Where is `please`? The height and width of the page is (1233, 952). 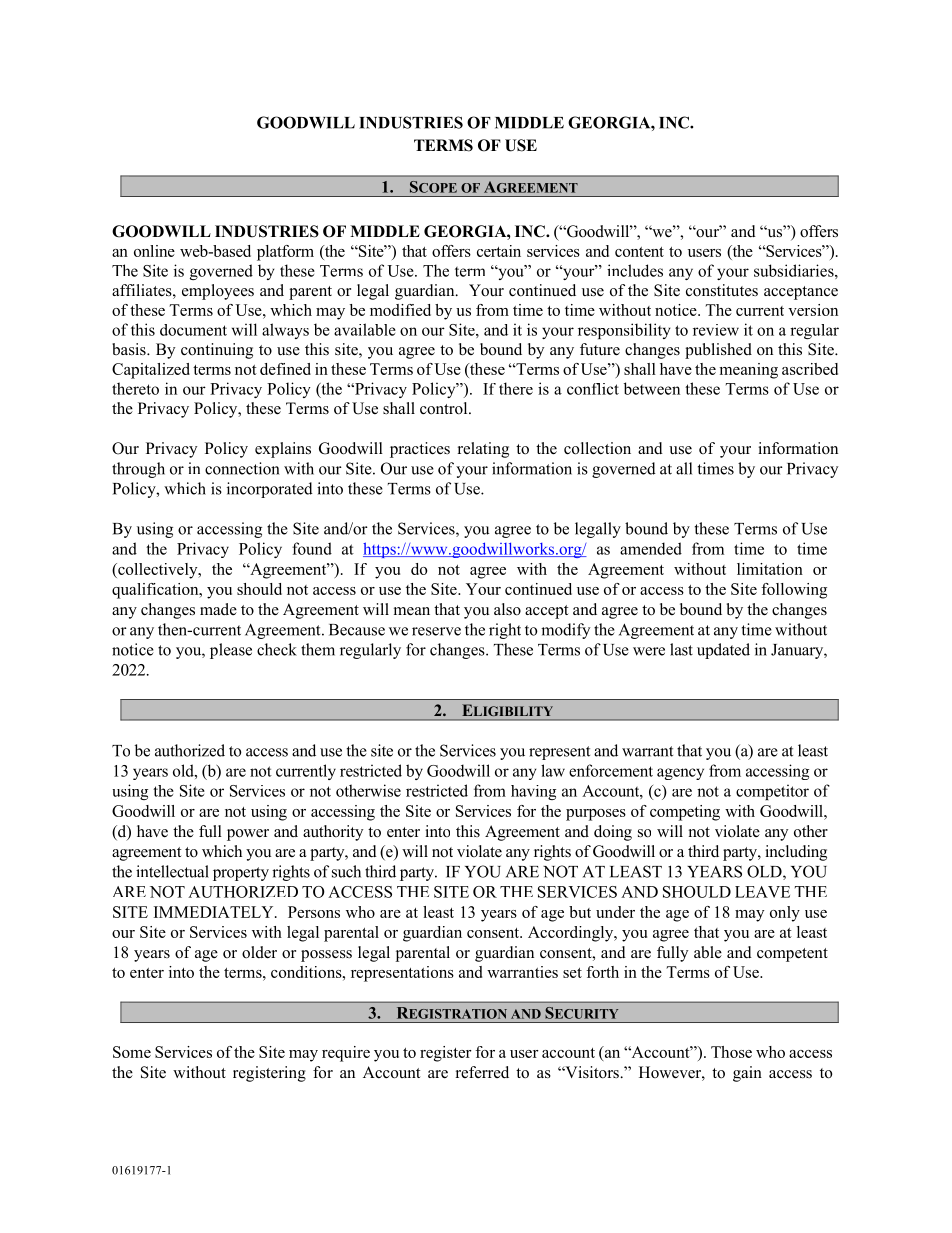 please is located at coordinates (231, 651).
